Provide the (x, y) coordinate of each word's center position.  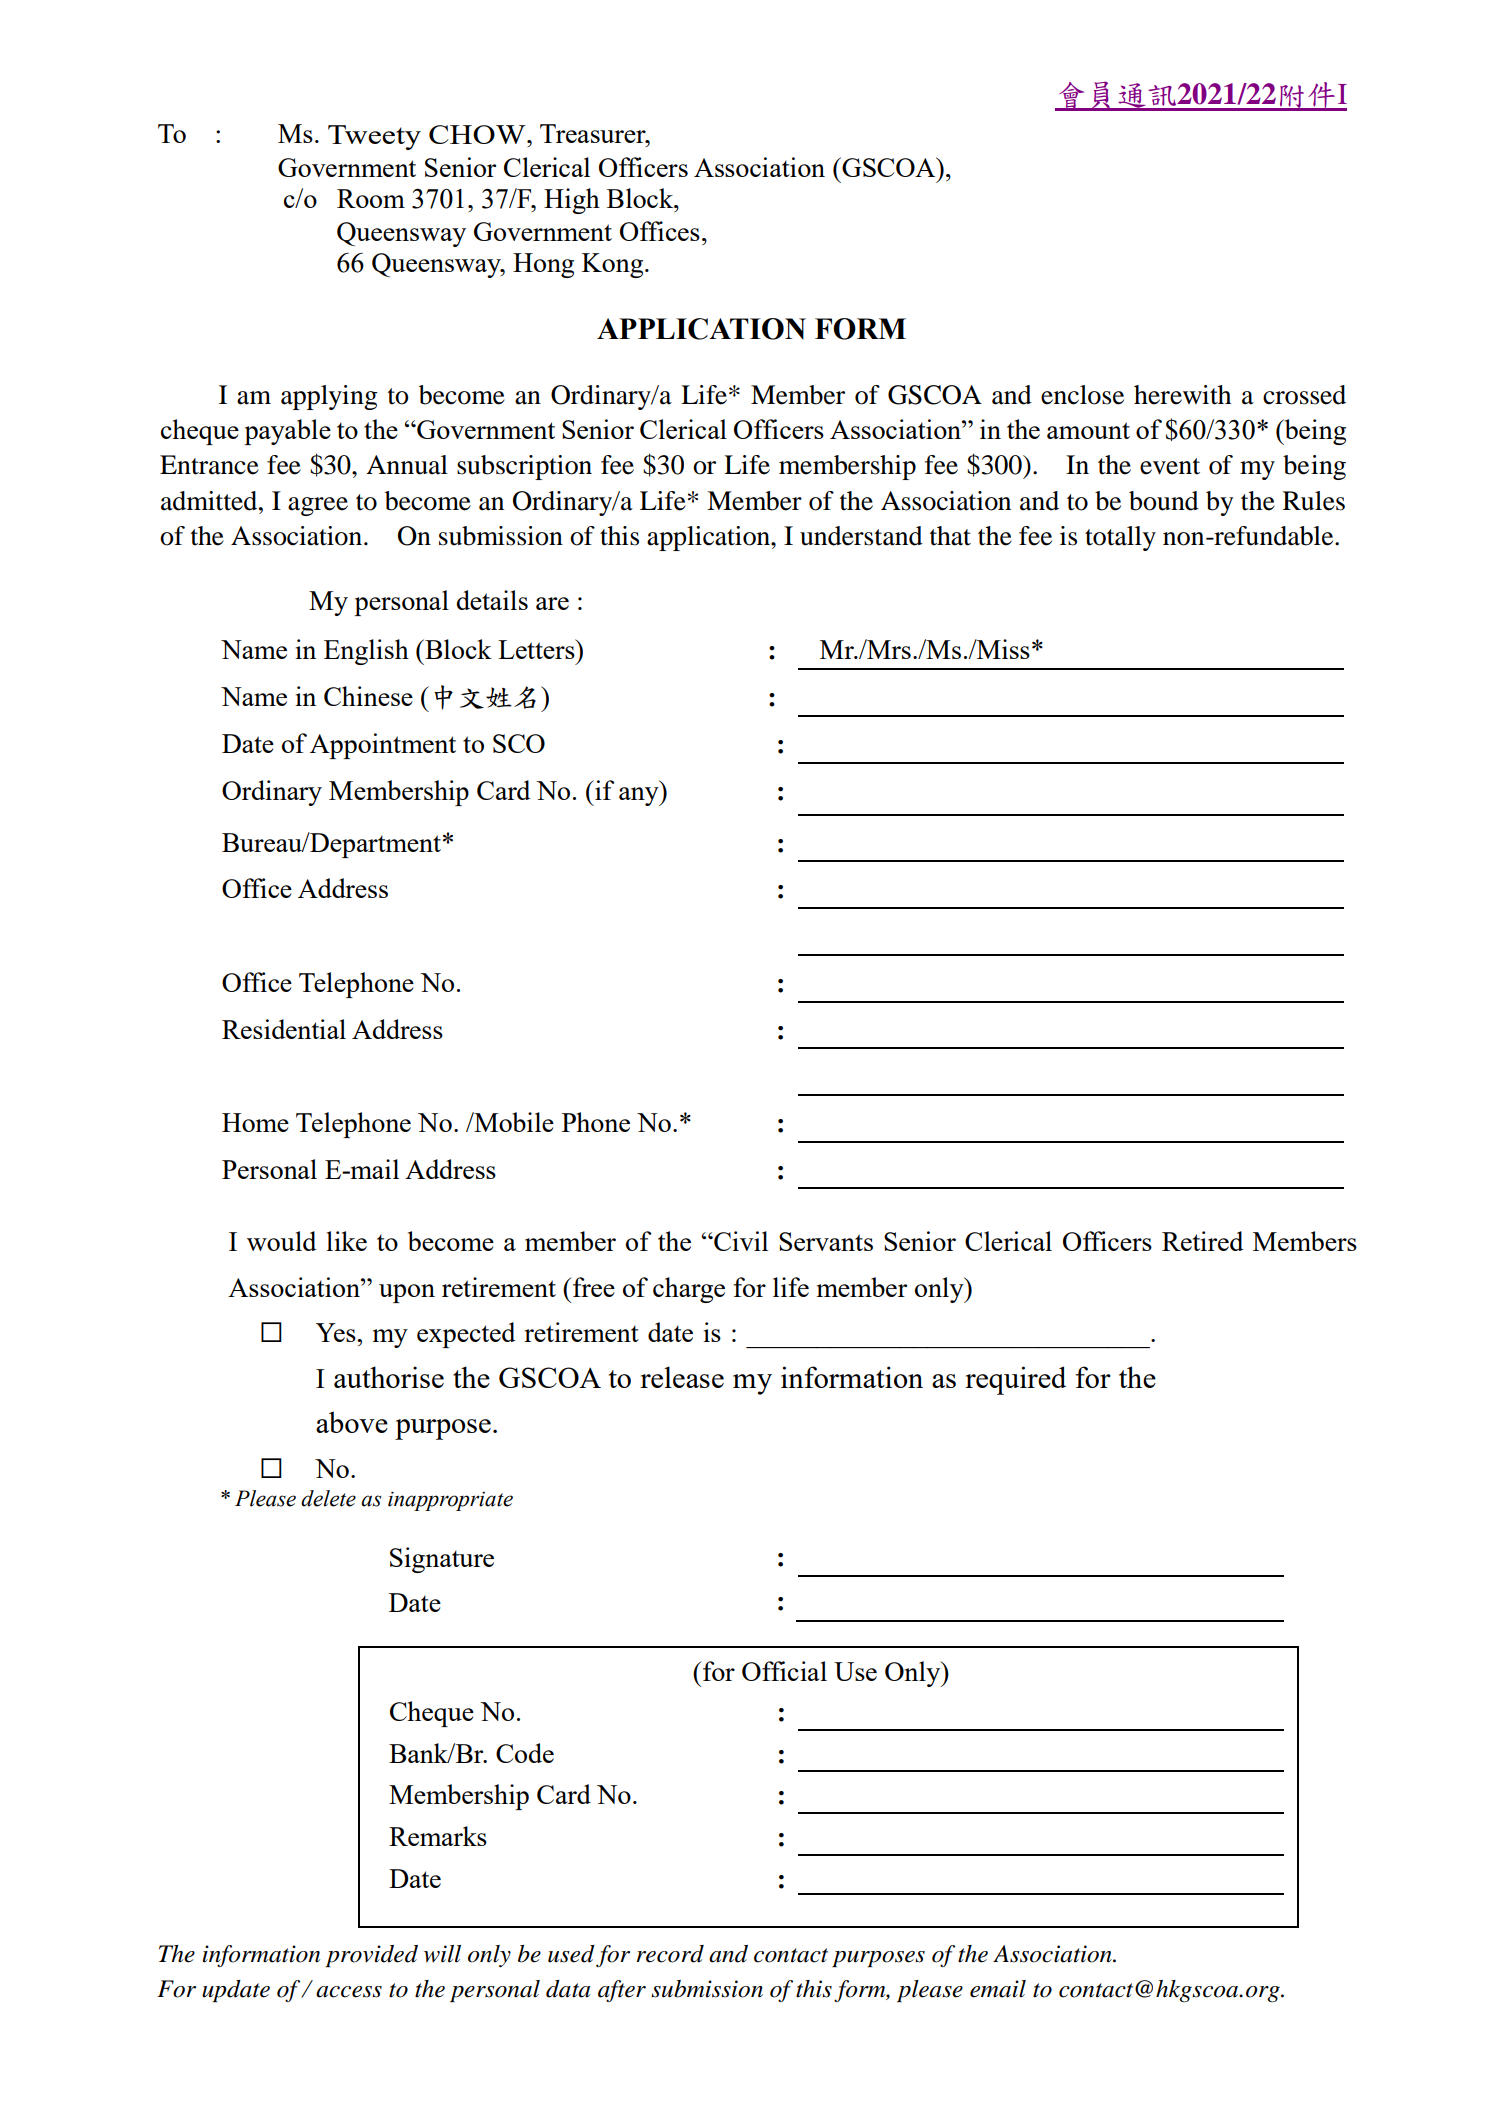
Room (371, 198)
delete (328, 1498)
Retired (1202, 1241)
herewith (1182, 395)
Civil (740, 1241)
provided (371, 1956)
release (682, 1377)
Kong (614, 265)
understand (861, 536)
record (670, 1954)
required (1015, 1380)
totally (1120, 538)
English (366, 652)
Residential (284, 1029)
